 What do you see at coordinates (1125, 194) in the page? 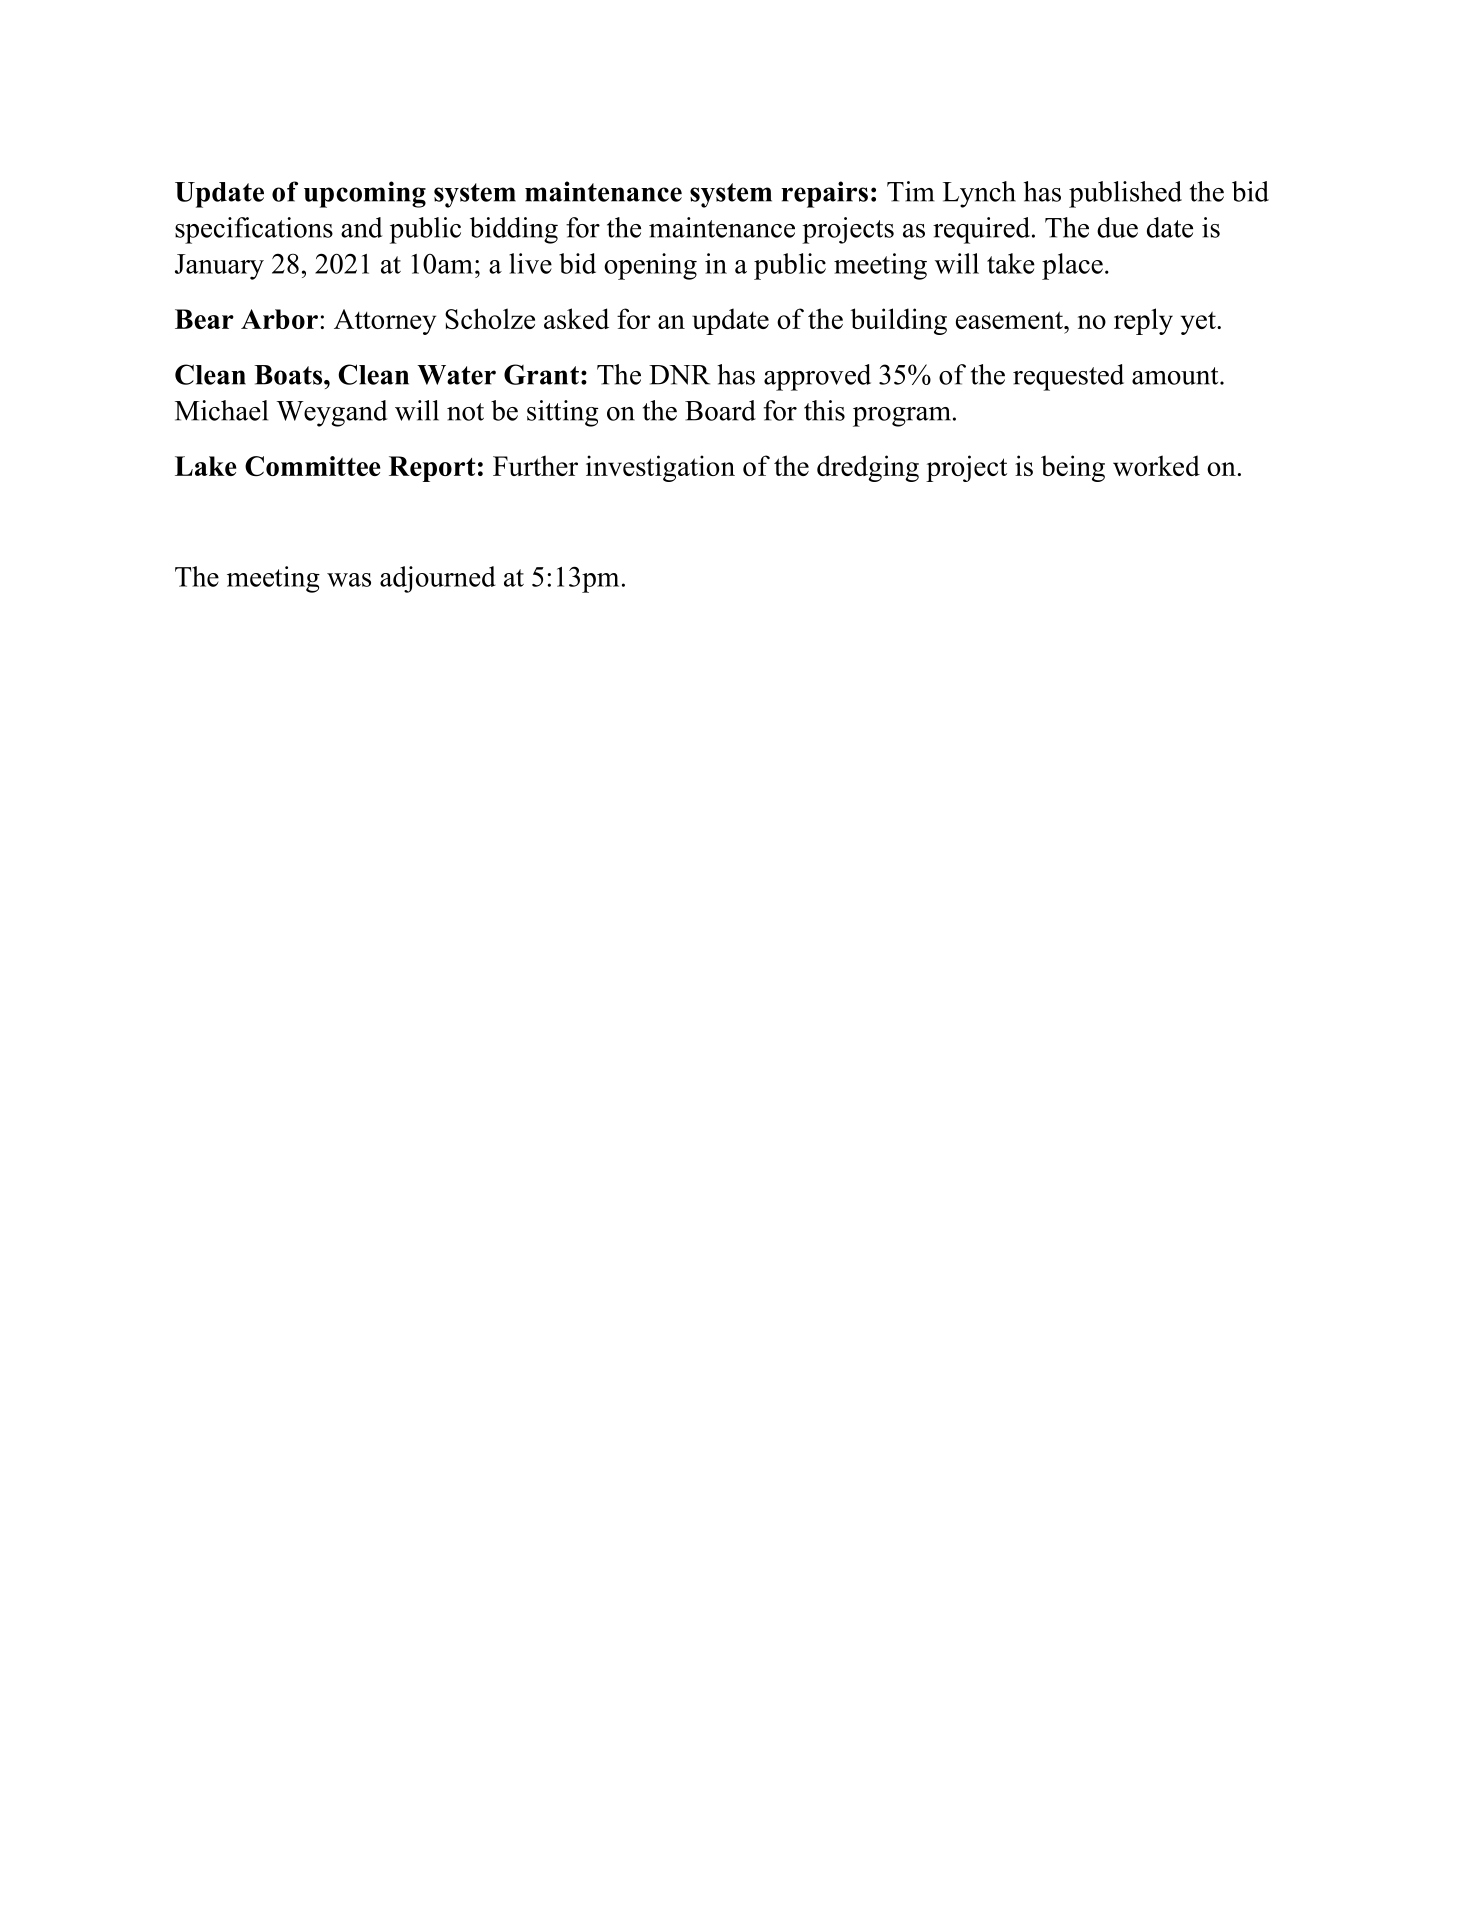
I see `published` at bounding box center [1125, 194].
